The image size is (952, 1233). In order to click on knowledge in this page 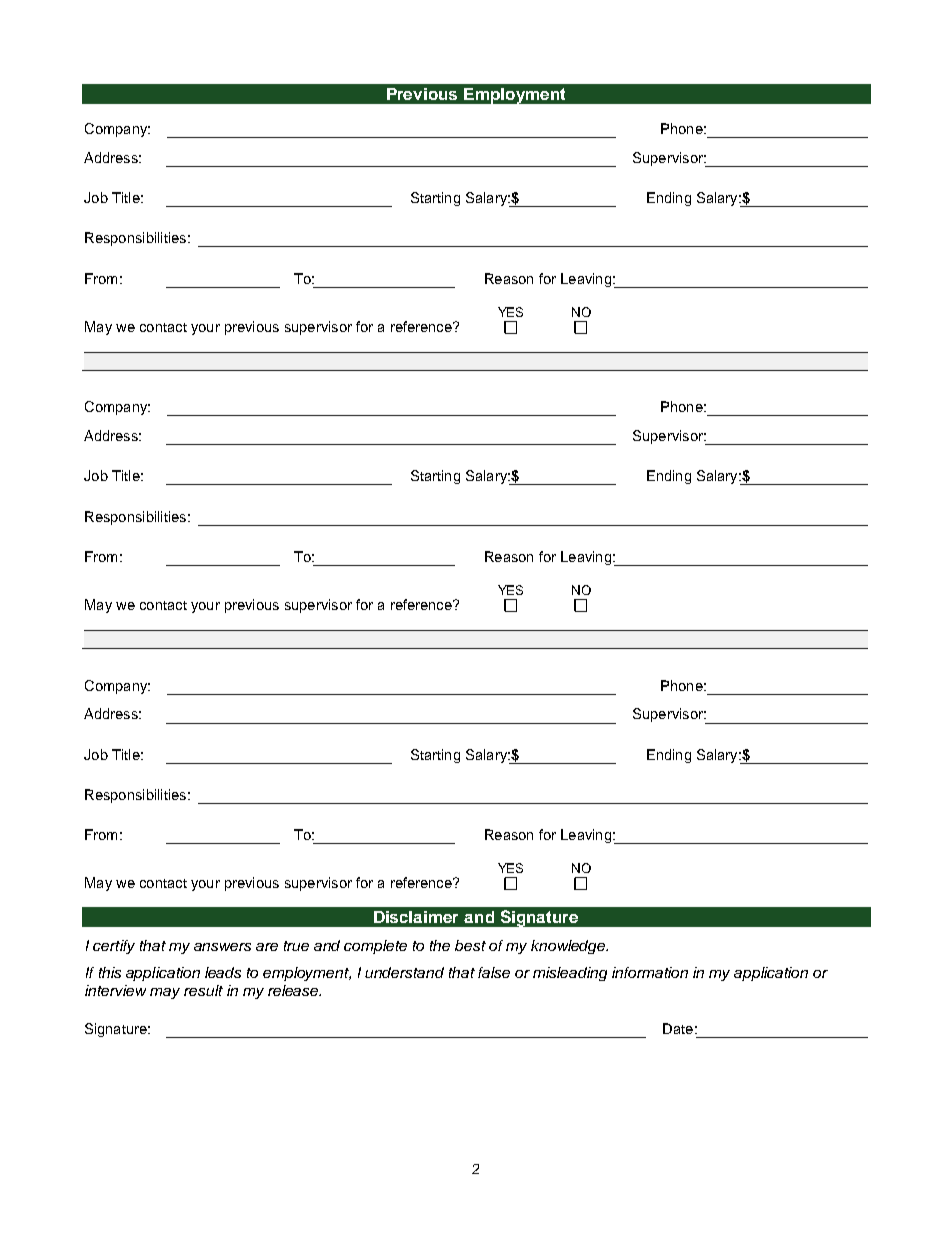, I will do `click(569, 947)`.
